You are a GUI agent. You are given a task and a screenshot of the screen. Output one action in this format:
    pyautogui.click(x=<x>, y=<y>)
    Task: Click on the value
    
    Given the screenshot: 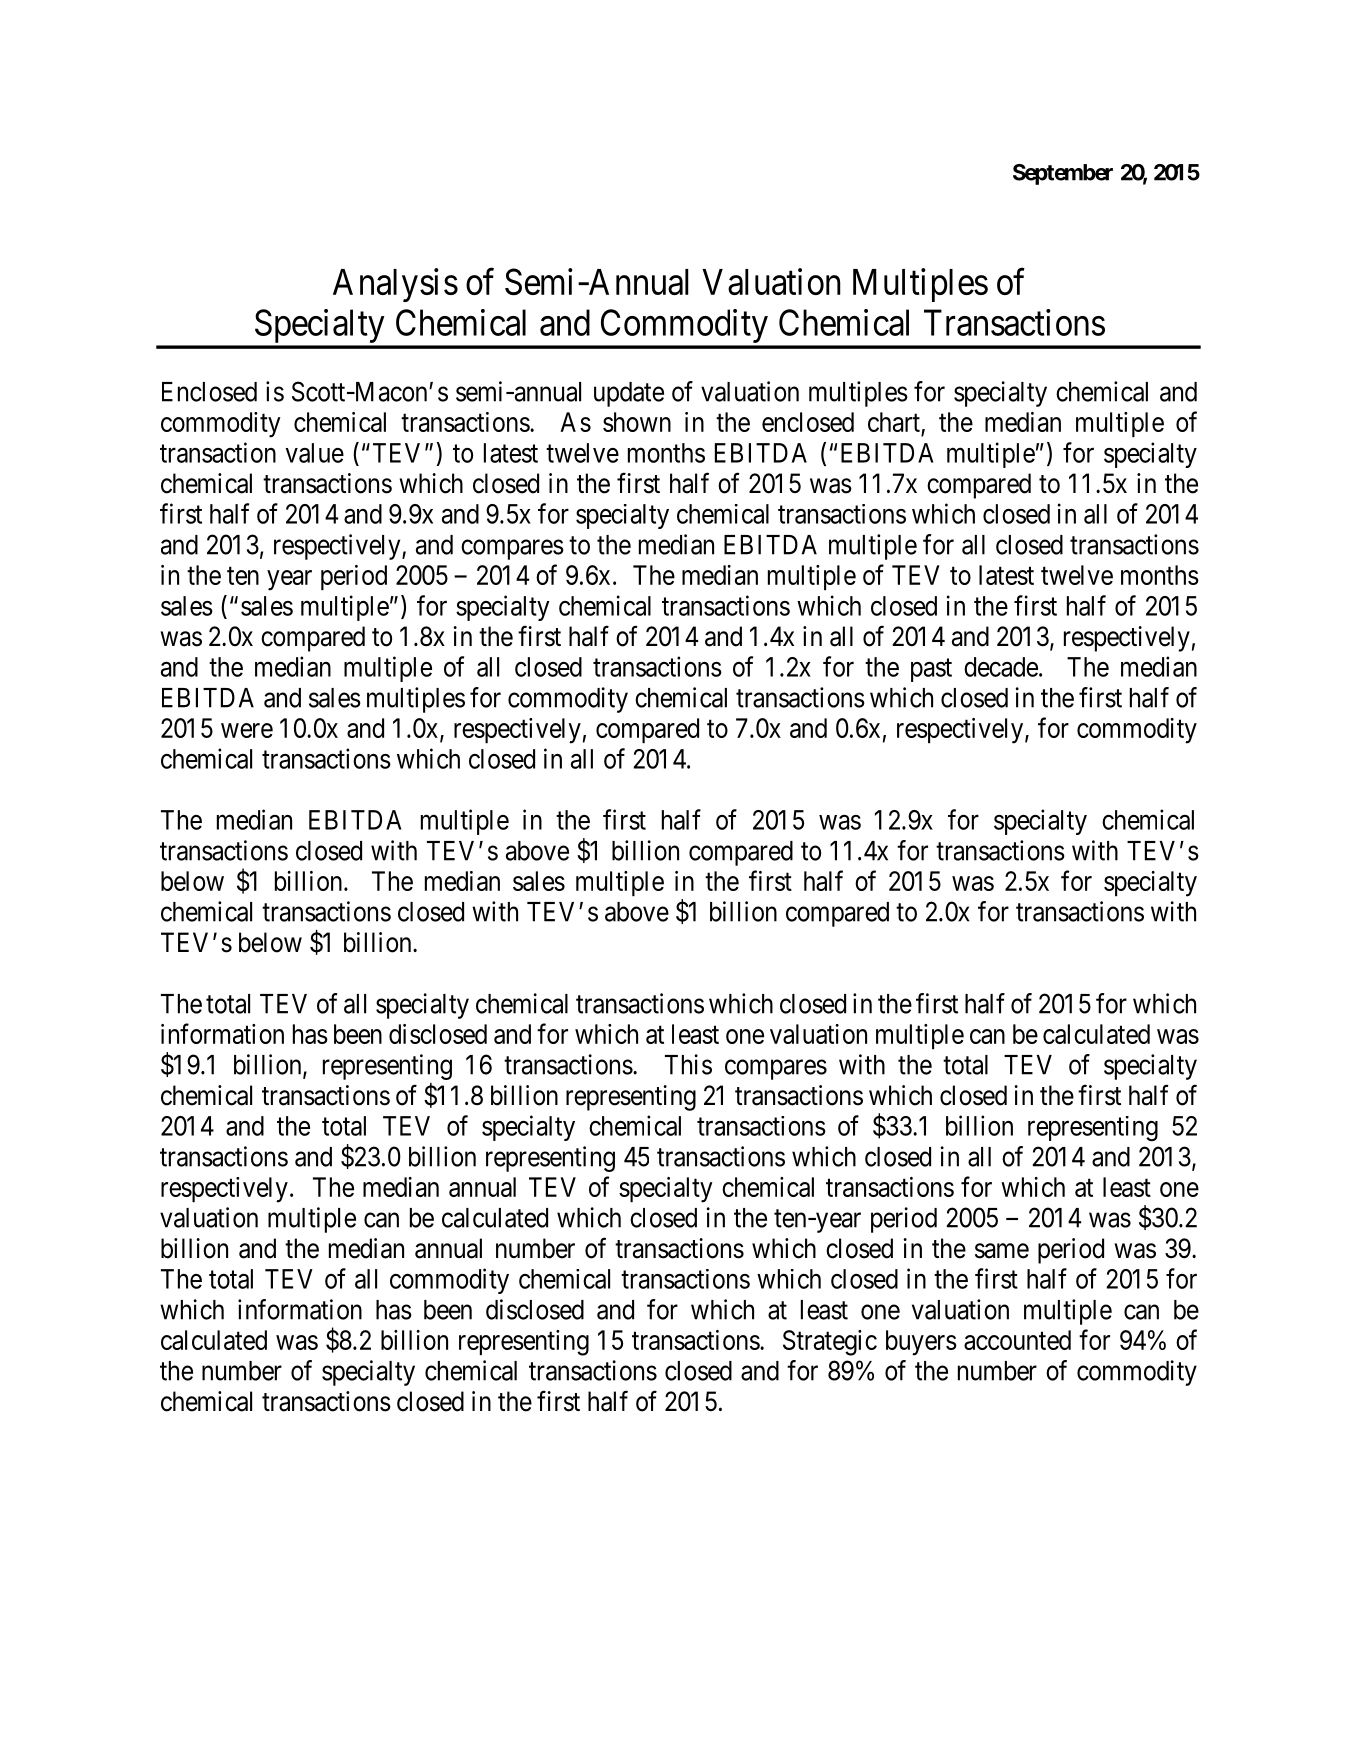 What is the action you would take?
    pyautogui.click(x=314, y=453)
